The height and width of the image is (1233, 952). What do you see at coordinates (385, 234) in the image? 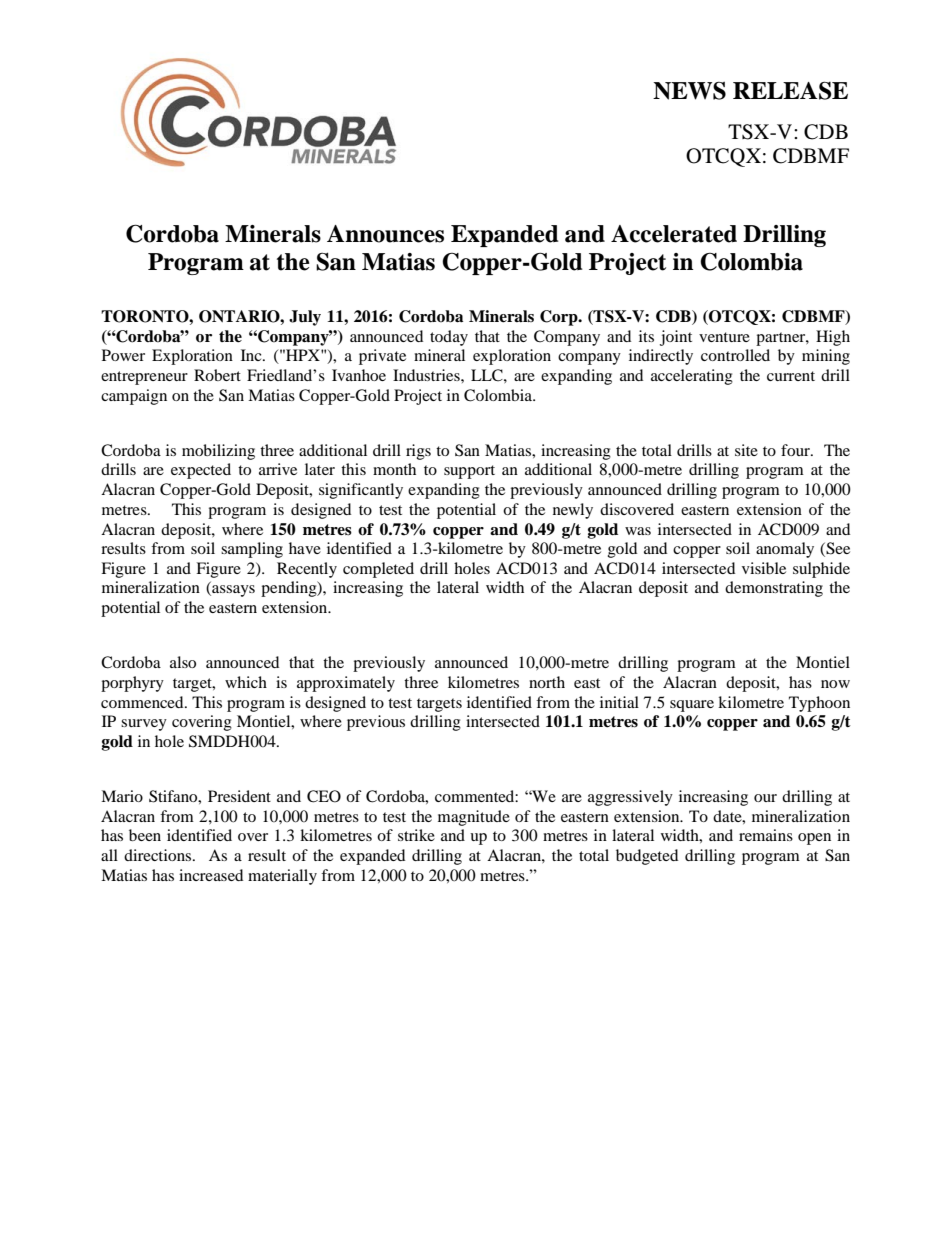
I see `Announces` at bounding box center [385, 234].
